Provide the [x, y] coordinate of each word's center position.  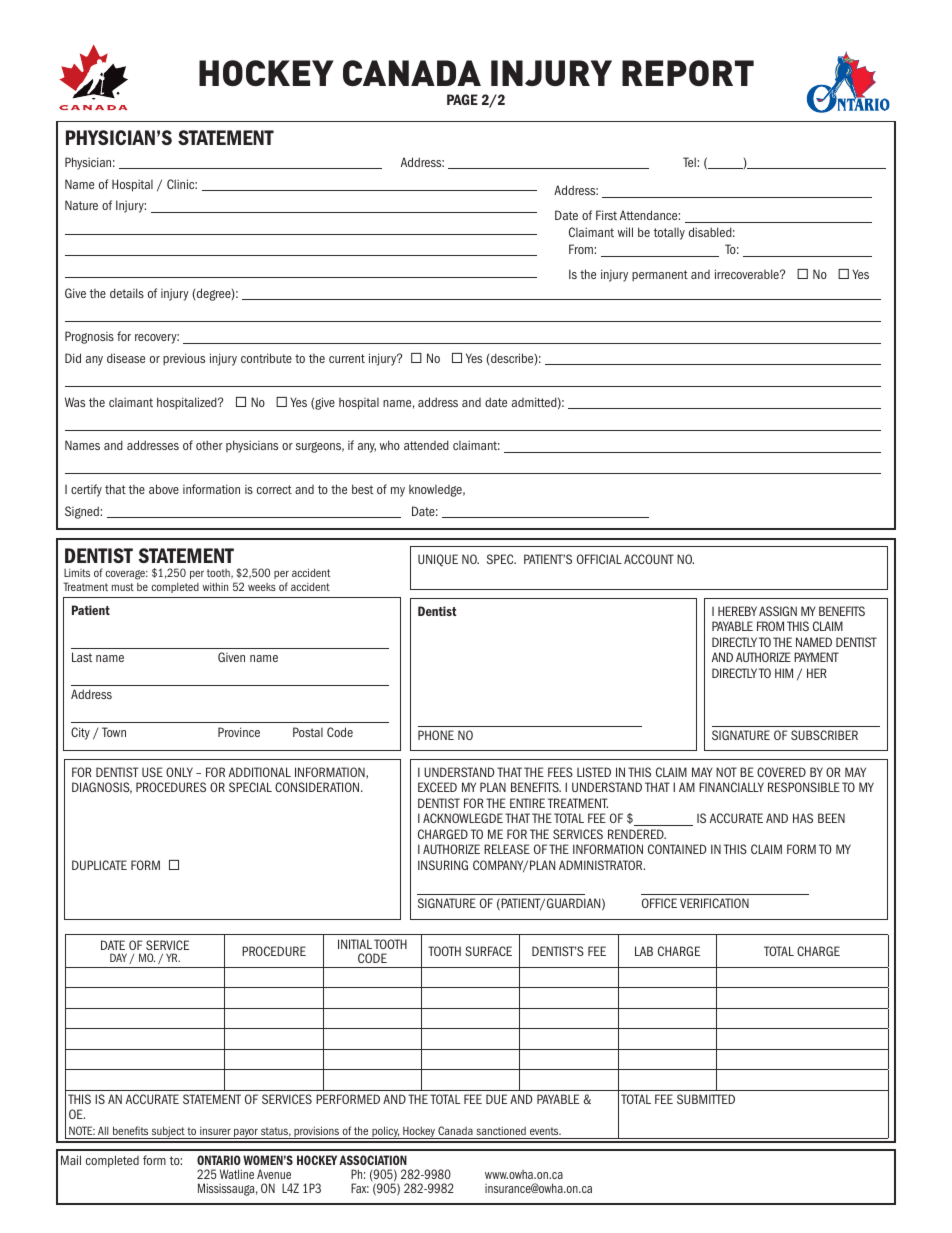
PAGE [462, 99]
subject [168, 1132]
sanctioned [501, 1131]
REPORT [688, 73]
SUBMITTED [706, 1099]
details [127, 293]
